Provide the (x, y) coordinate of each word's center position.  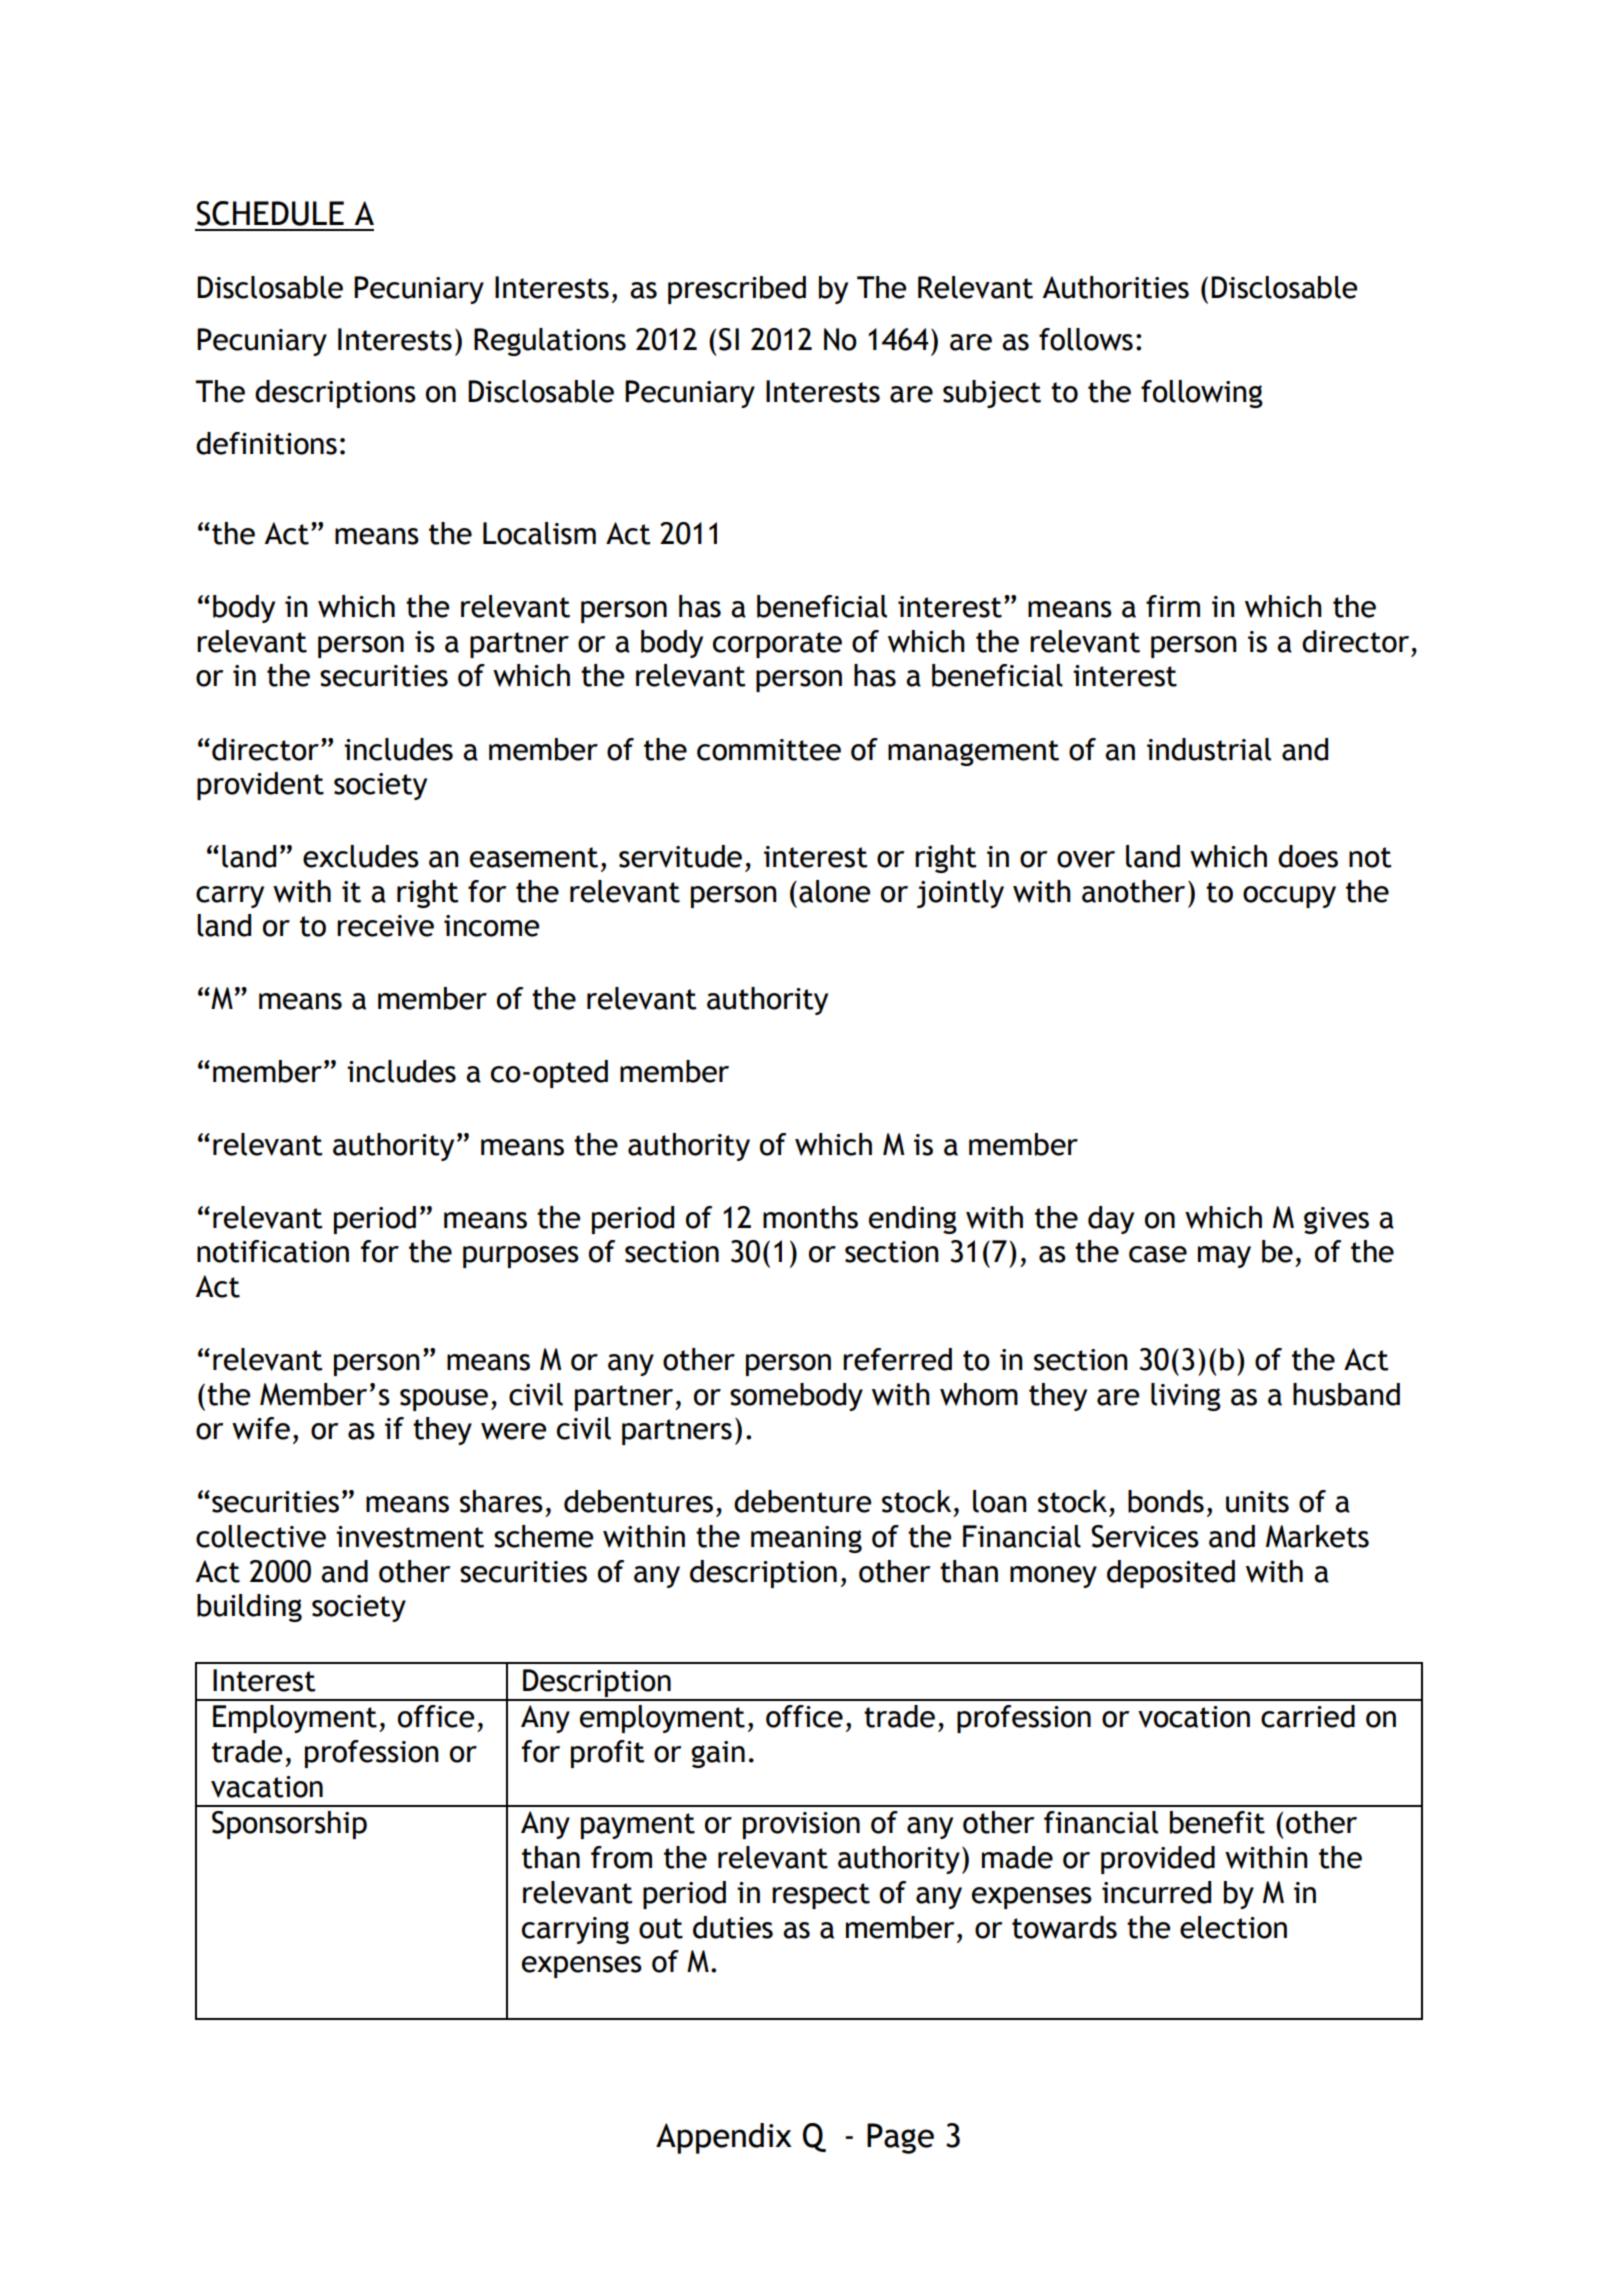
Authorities (1115, 287)
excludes (361, 856)
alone (834, 891)
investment (410, 1537)
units (1257, 1502)
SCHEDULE (270, 213)
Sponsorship (289, 1825)
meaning (806, 1539)
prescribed (737, 290)
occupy (1289, 897)
